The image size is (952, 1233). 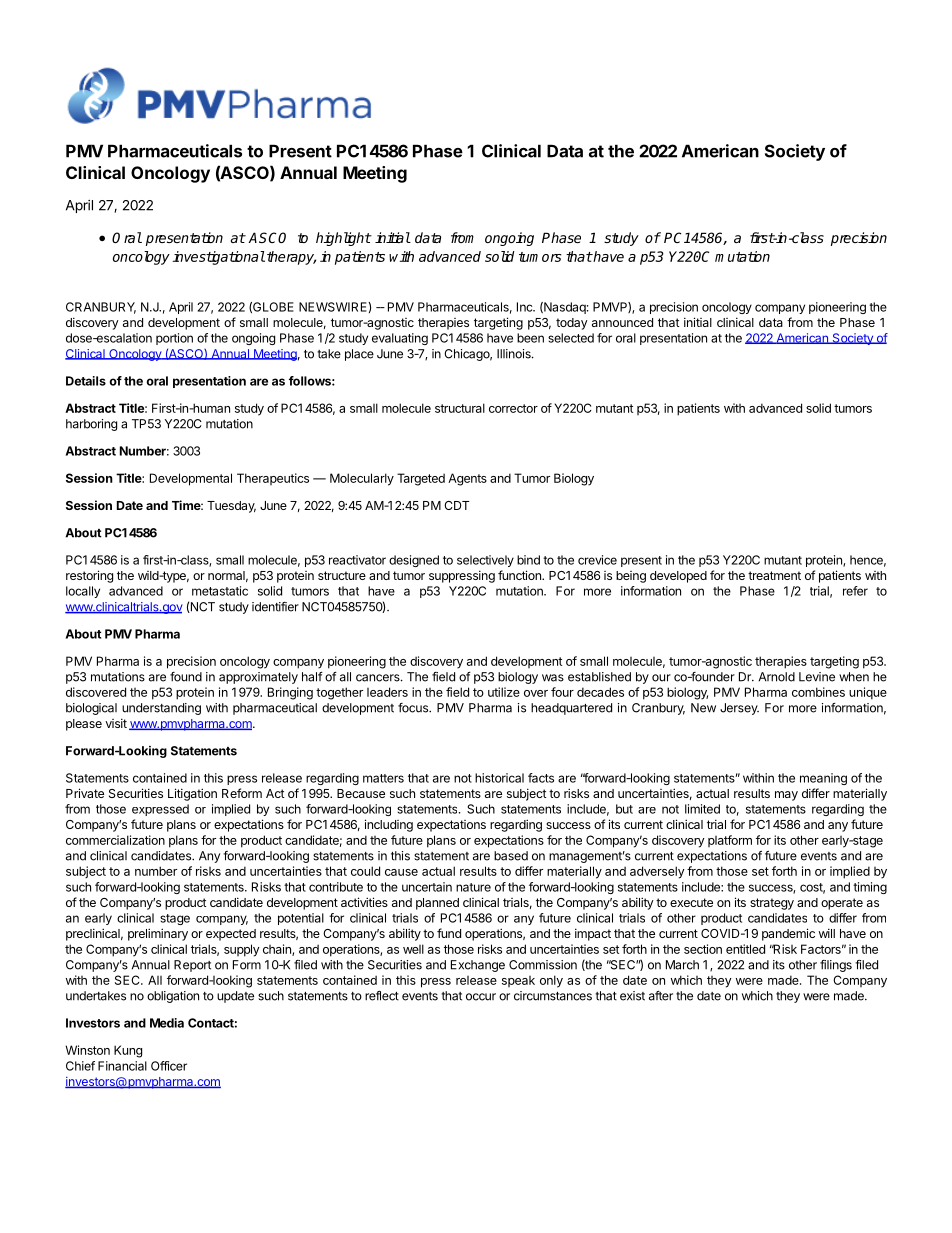 I want to click on treatment, so click(x=774, y=575).
